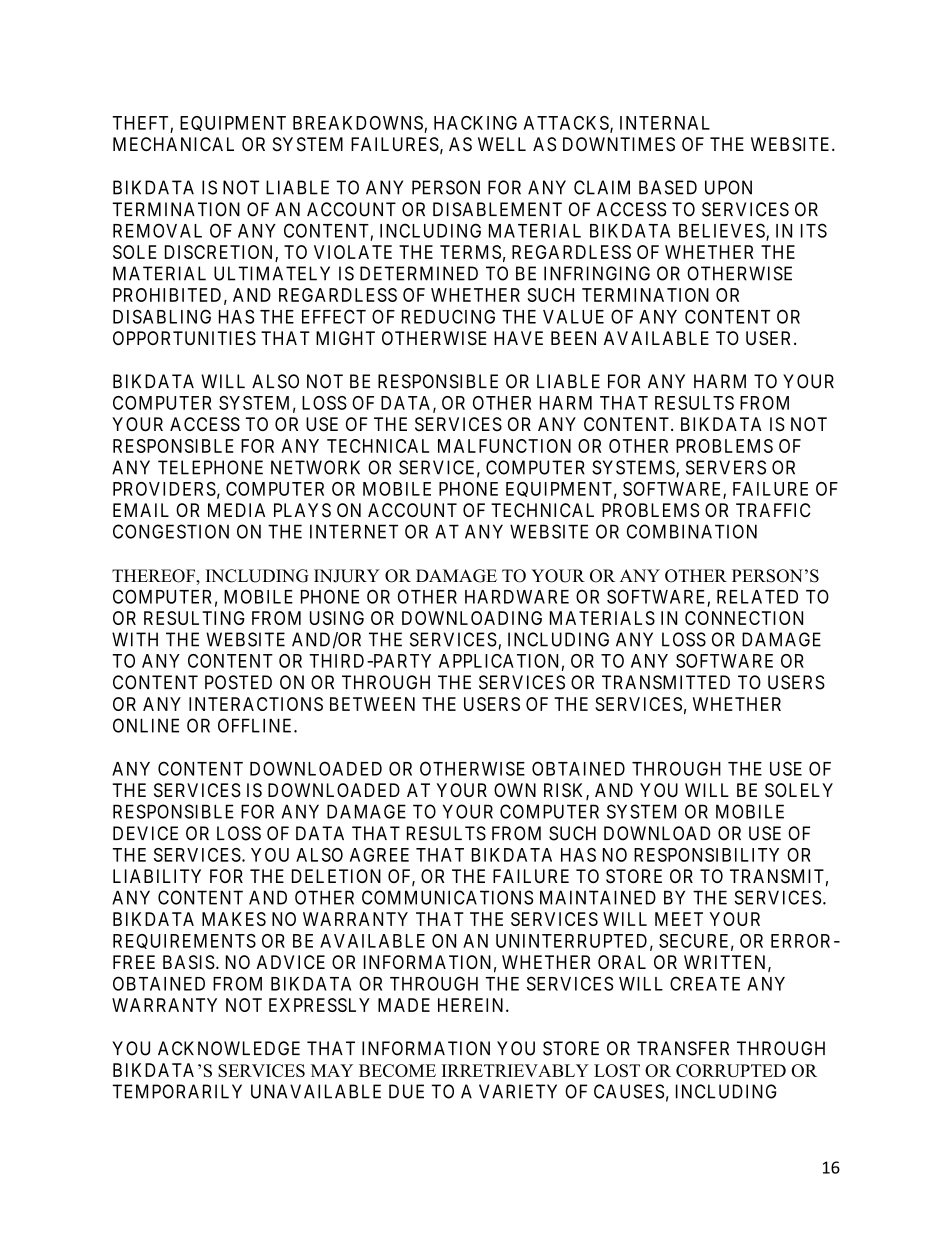  I want to click on CONNECTION, so click(744, 618).
